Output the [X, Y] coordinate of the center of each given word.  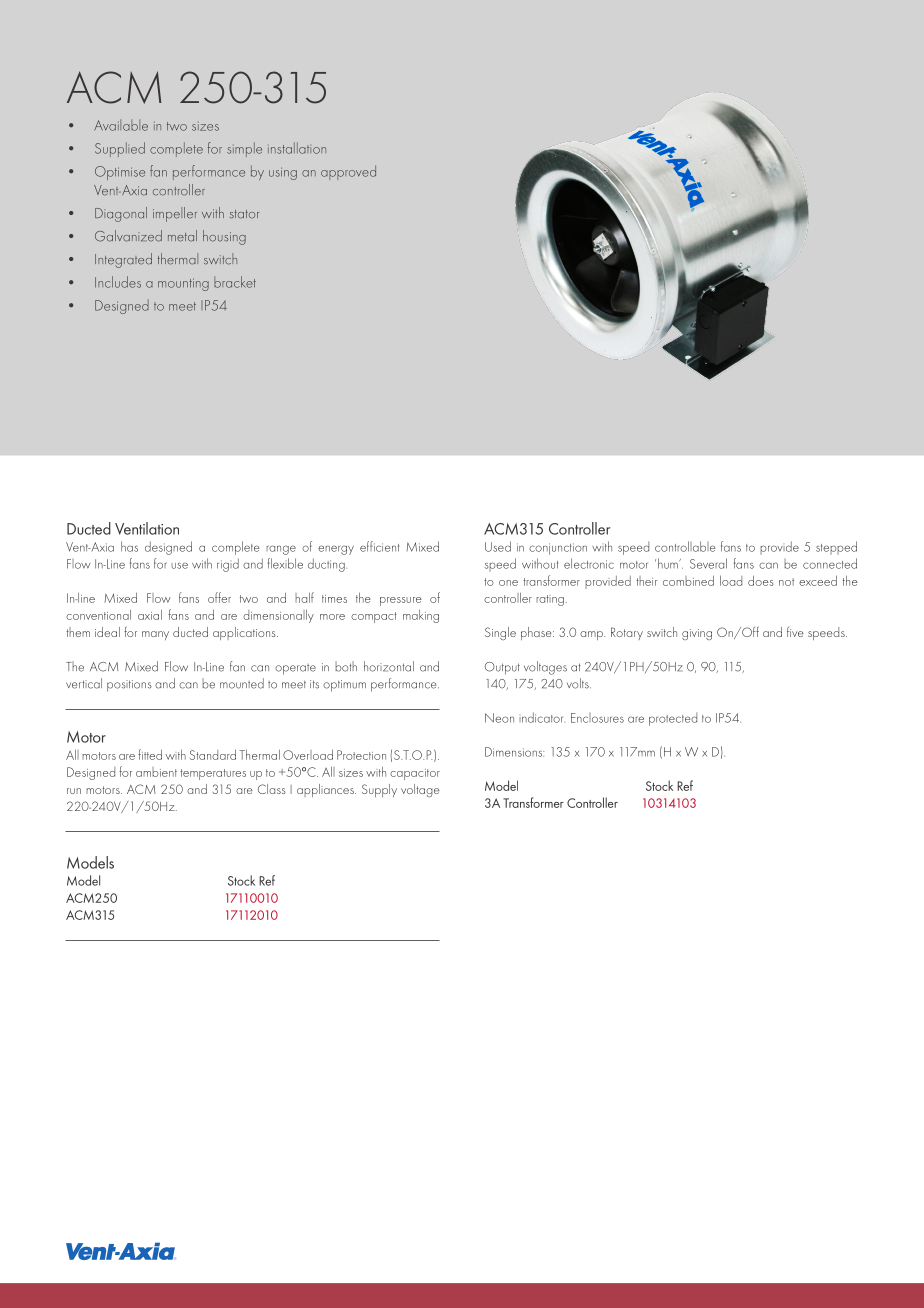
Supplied [120, 149]
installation [297, 148]
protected [673, 719]
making [421, 616]
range [281, 550]
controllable [685, 546]
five [795, 632]
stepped [836, 548]
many [155, 635]
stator [244, 214]
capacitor [415, 774]
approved [348, 172]
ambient [156, 772]
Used [498, 546]
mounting [183, 284]
